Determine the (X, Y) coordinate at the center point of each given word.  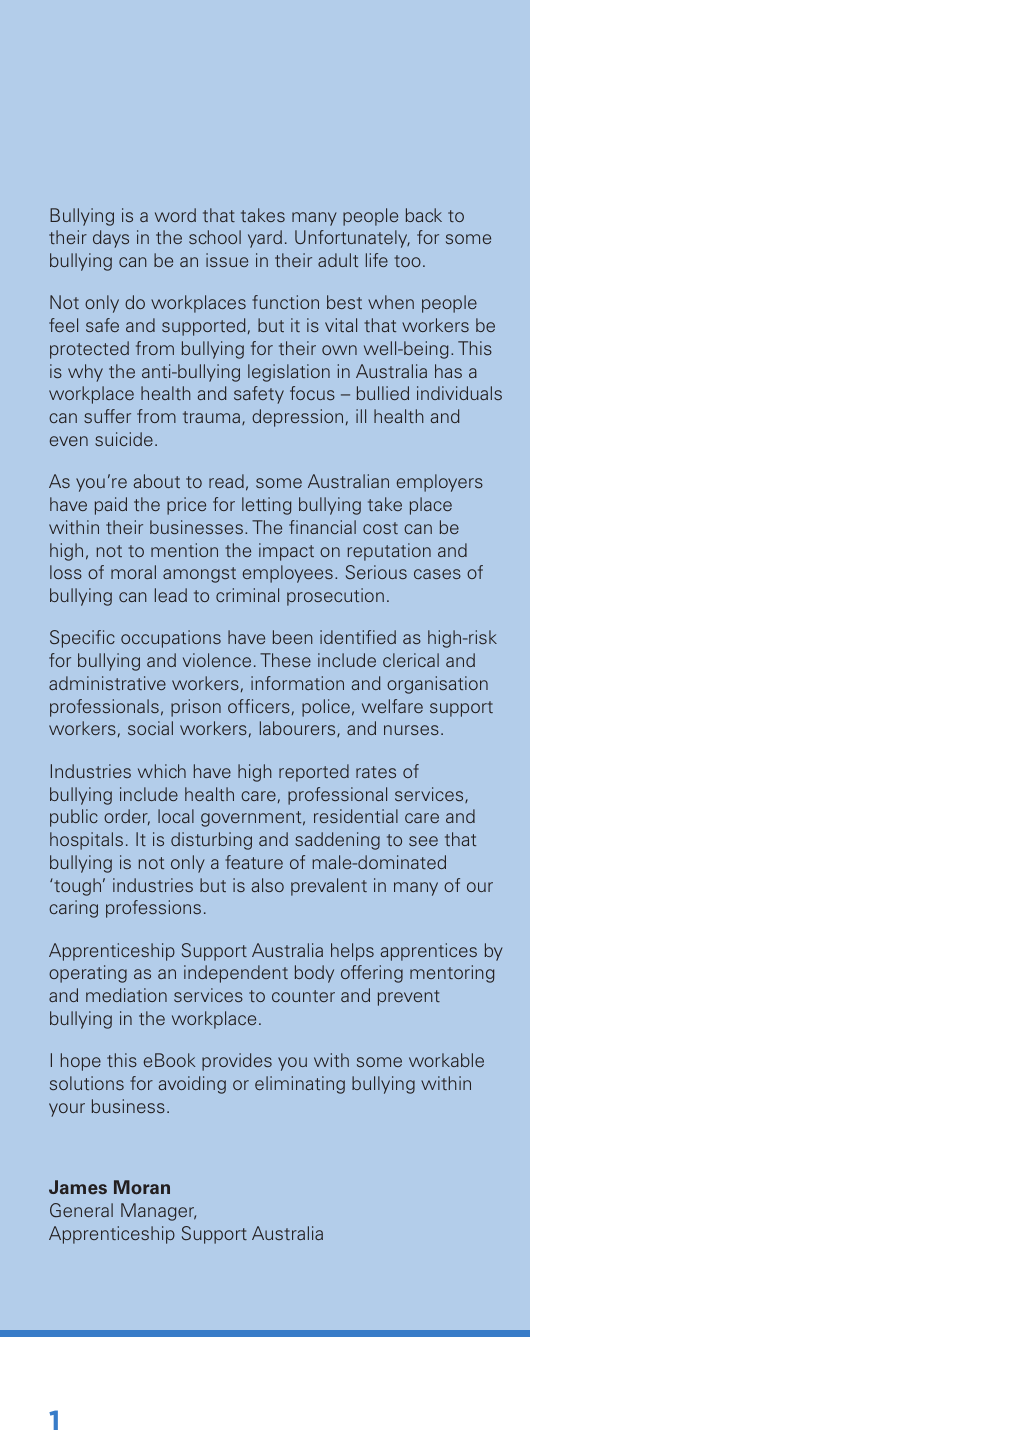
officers (259, 706)
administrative (107, 683)
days (111, 239)
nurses (411, 730)
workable (446, 1060)
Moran (142, 1187)
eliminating (300, 1085)
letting (266, 506)
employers (440, 483)
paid (111, 506)
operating (88, 974)
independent (236, 974)
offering (372, 974)
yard (265, 239)
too (407, 261)
